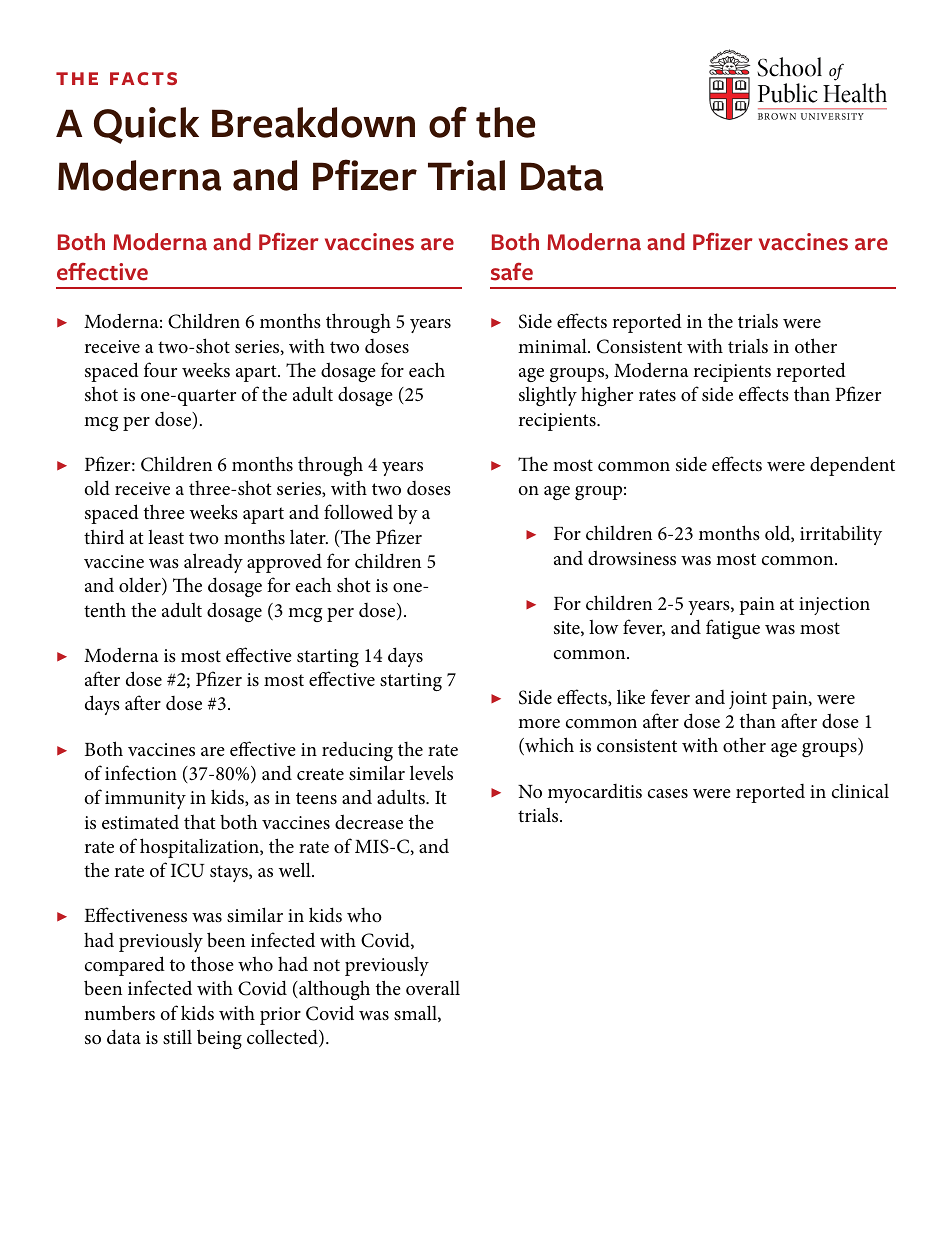  I want to click on Breakdown, so click(313, 122).
